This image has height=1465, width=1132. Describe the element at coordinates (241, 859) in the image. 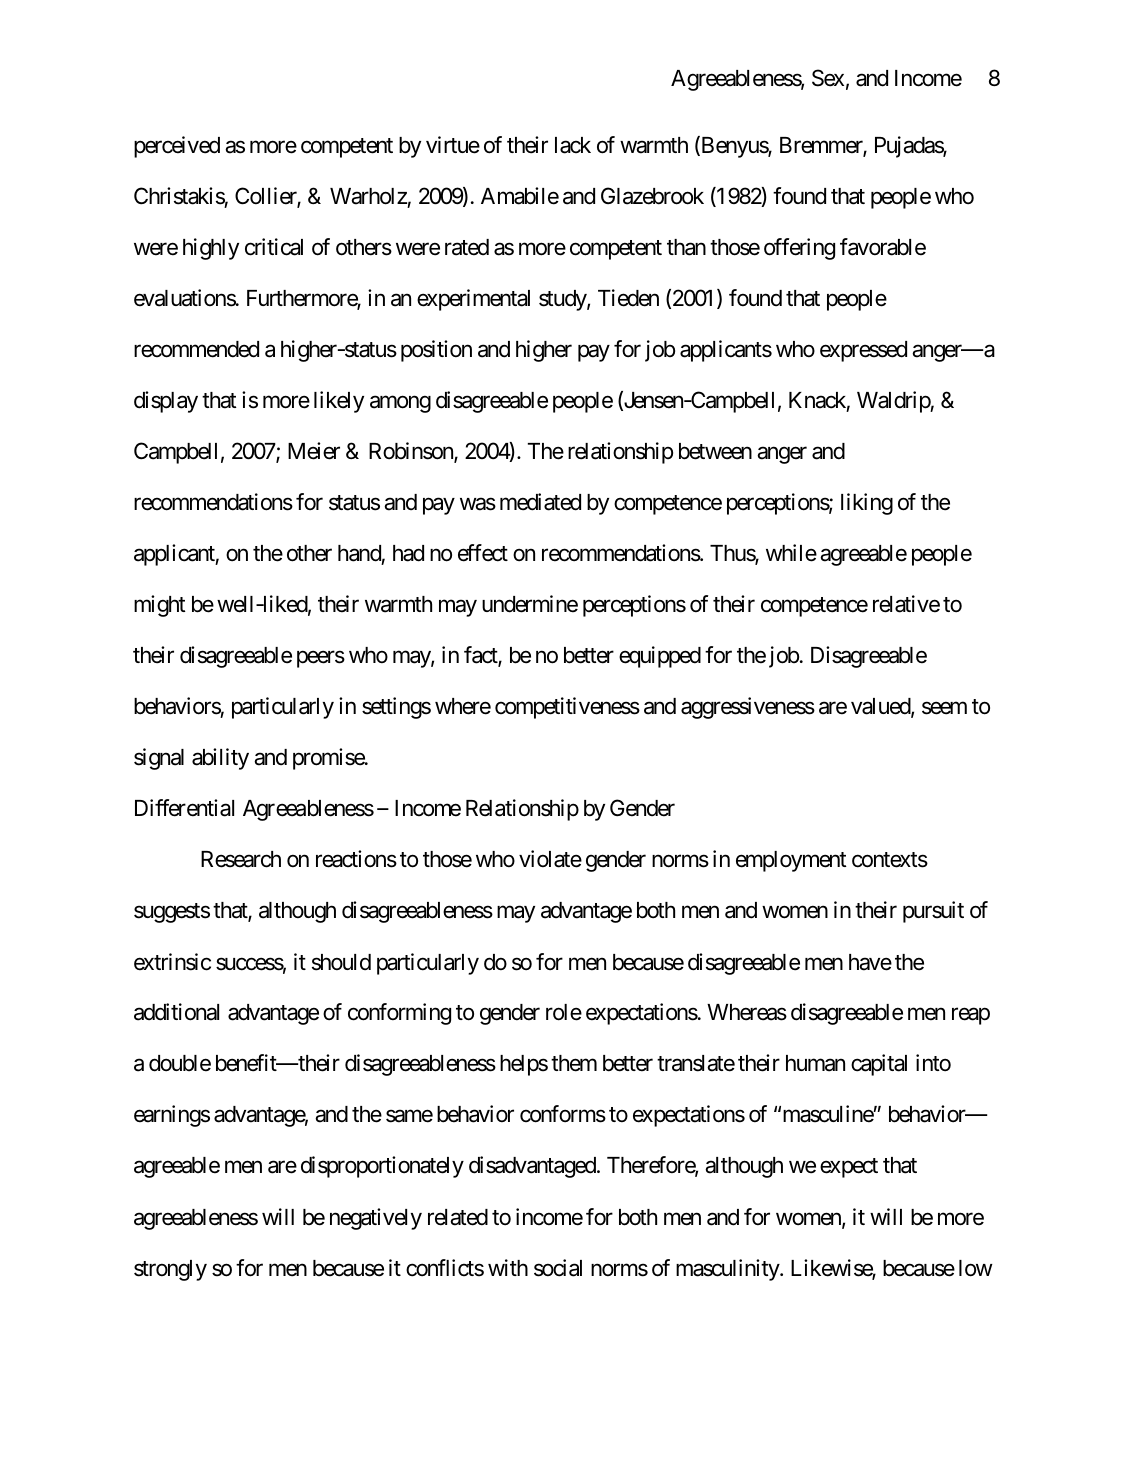

I see `Research` at that location.
